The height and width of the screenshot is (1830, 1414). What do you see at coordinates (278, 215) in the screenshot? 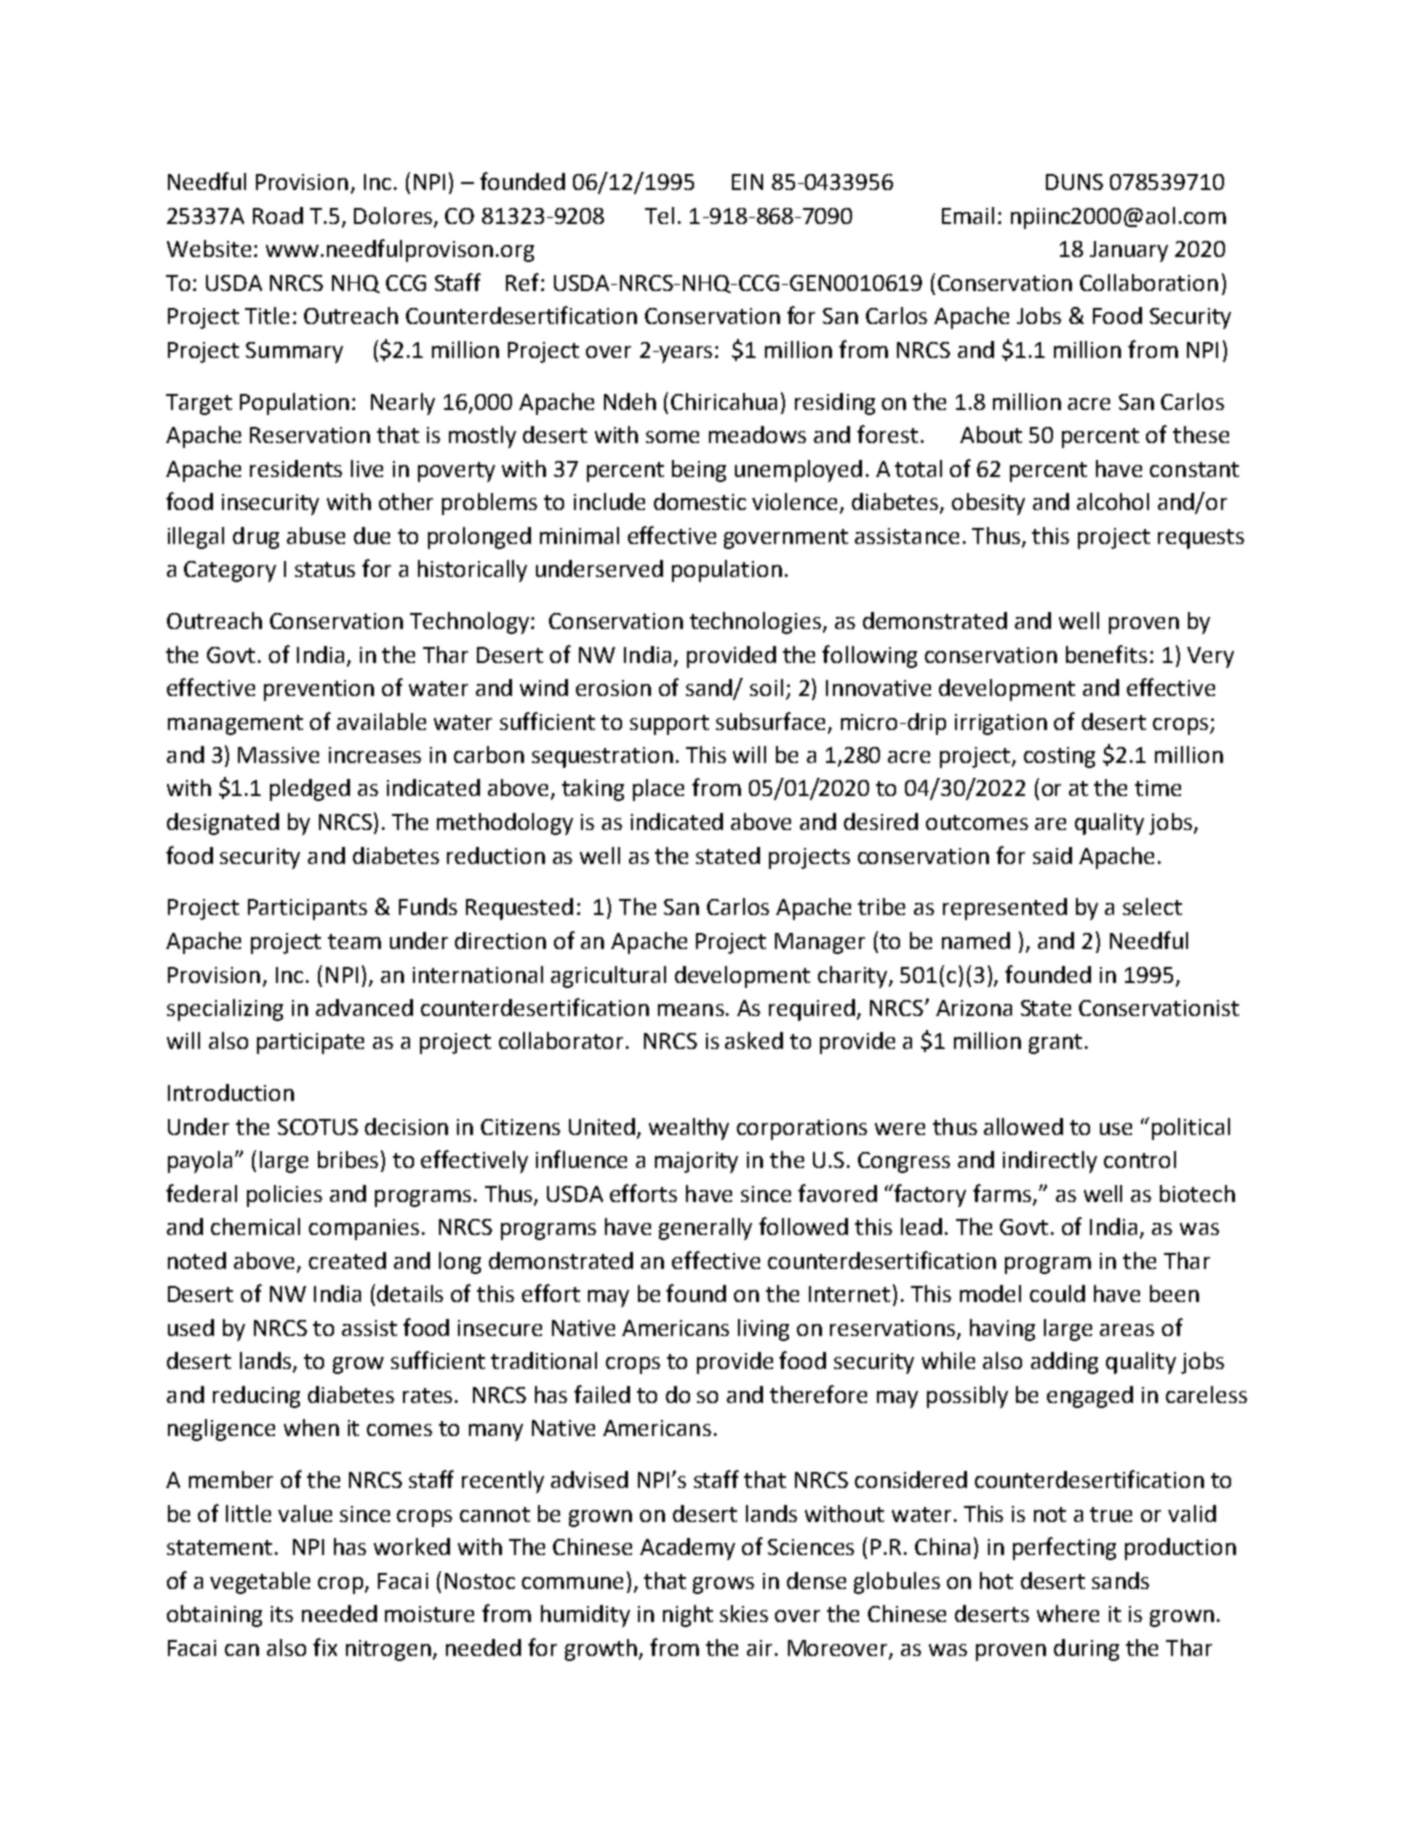
I see `Road` at bounding box center [278, 215].
